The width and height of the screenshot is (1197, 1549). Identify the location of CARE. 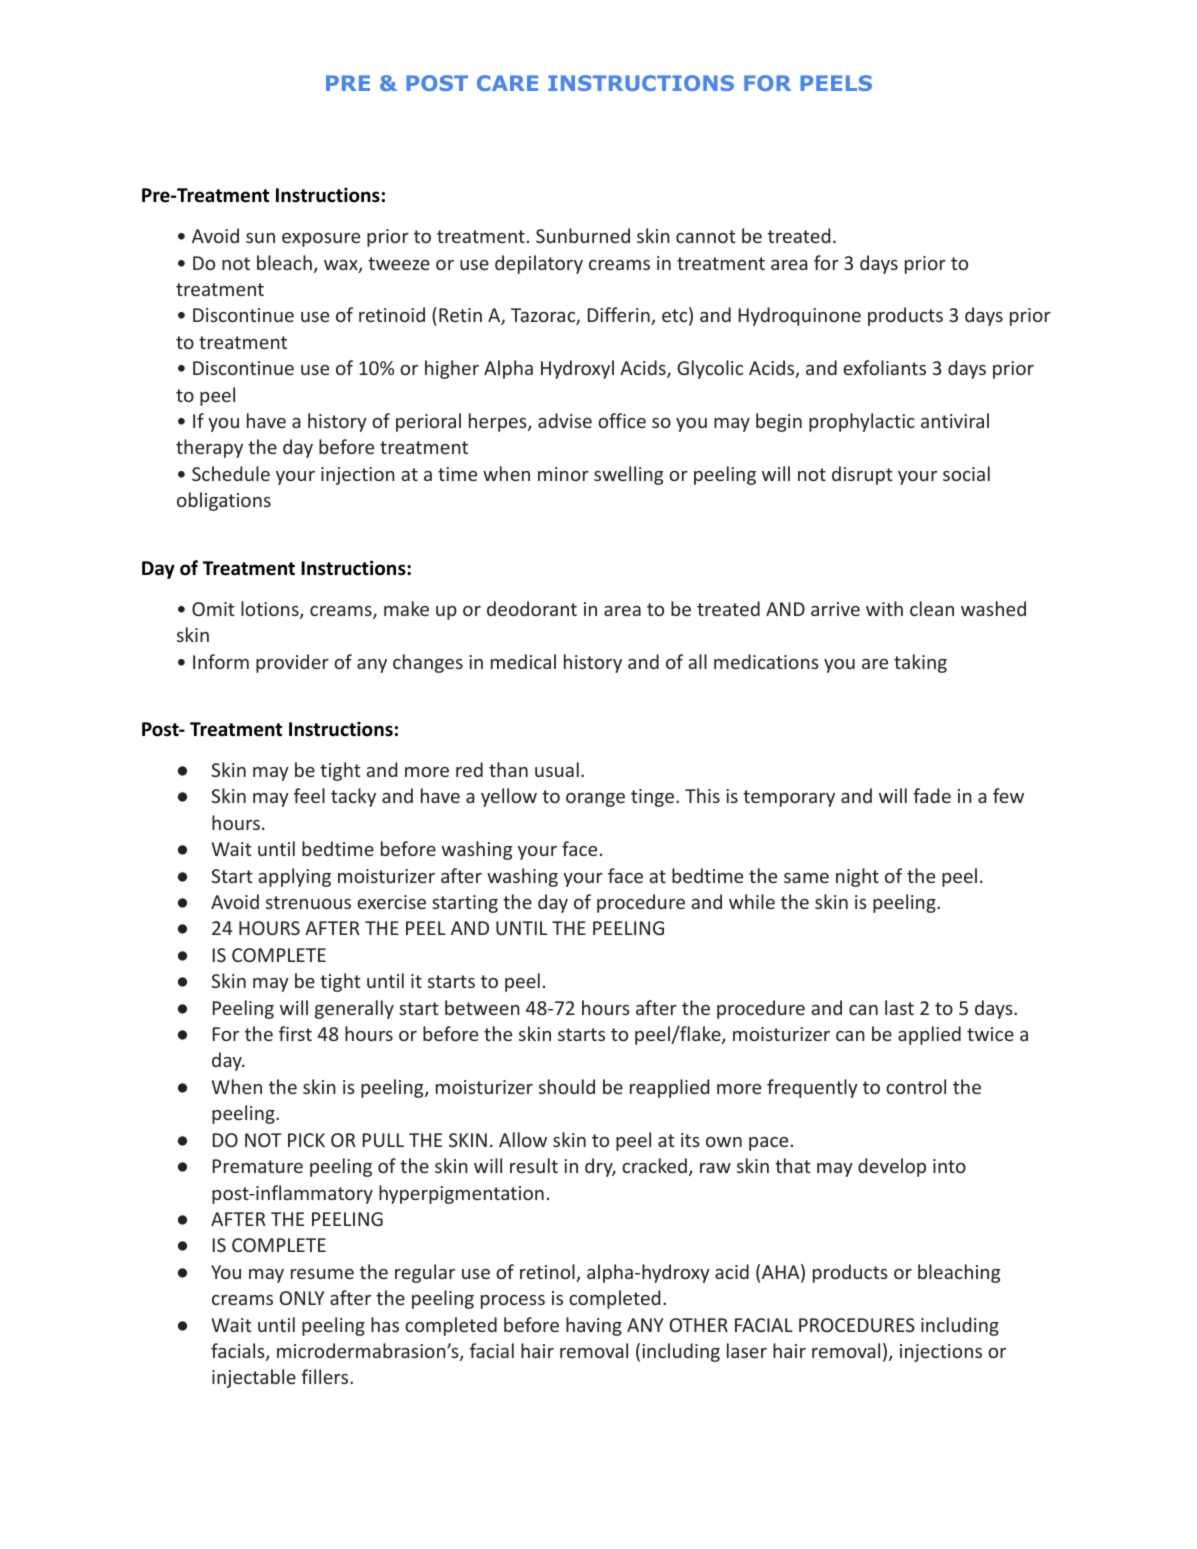
(507, 83).
